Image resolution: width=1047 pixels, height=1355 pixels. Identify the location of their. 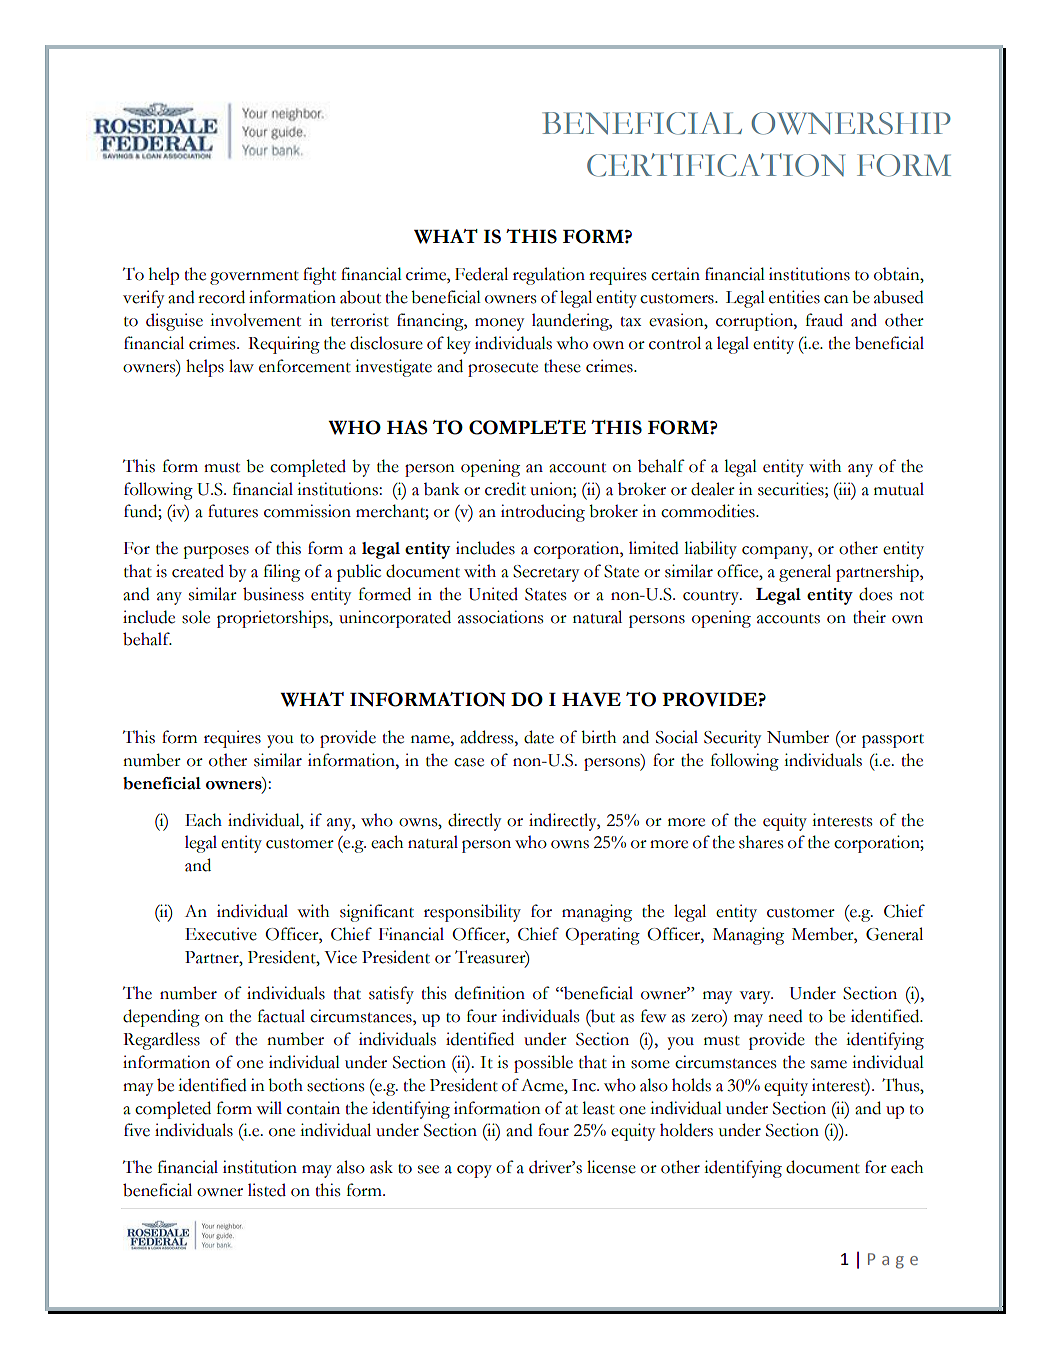
(869, 617).
